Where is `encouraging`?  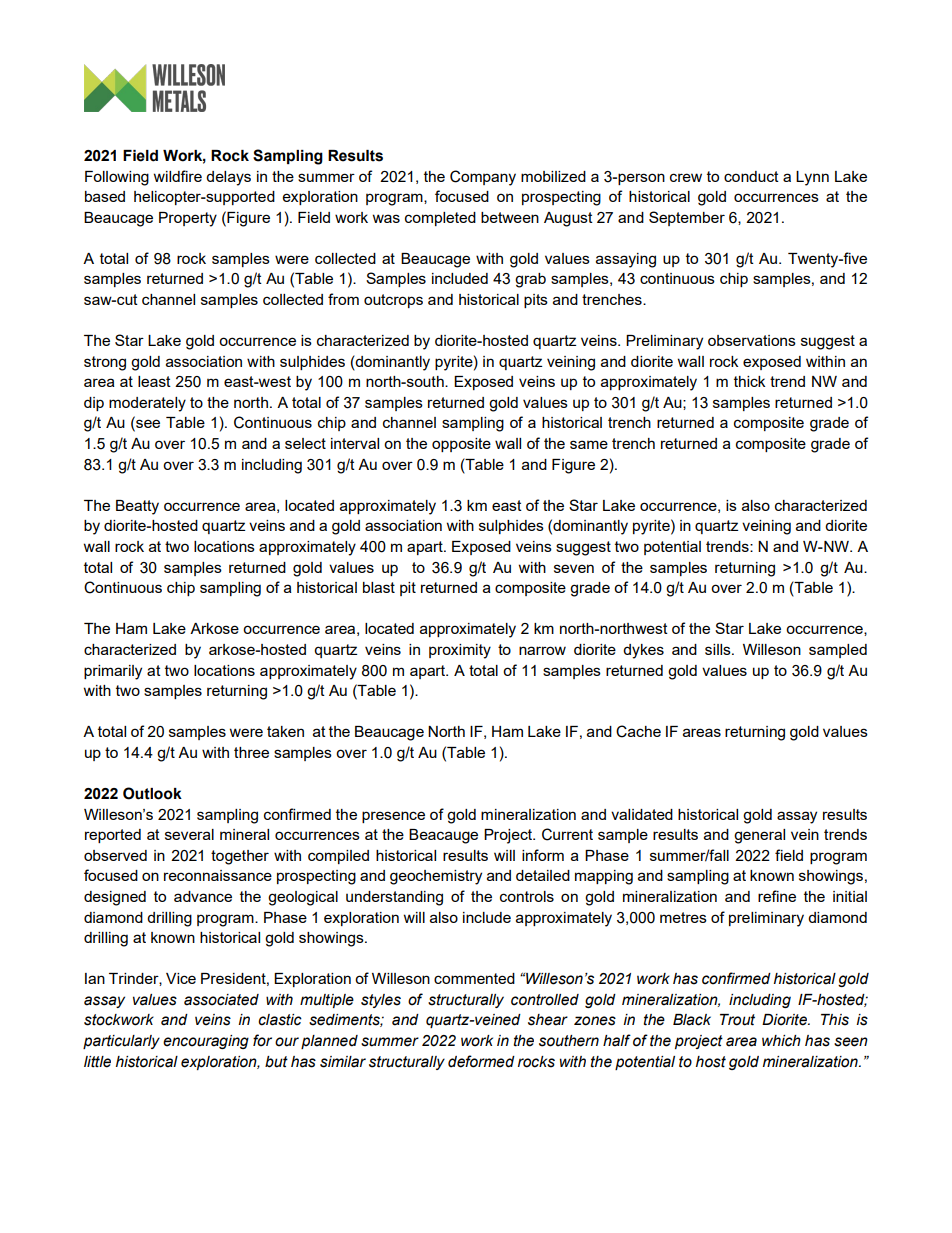 encouraging is located at coordinates (206, 1042).
